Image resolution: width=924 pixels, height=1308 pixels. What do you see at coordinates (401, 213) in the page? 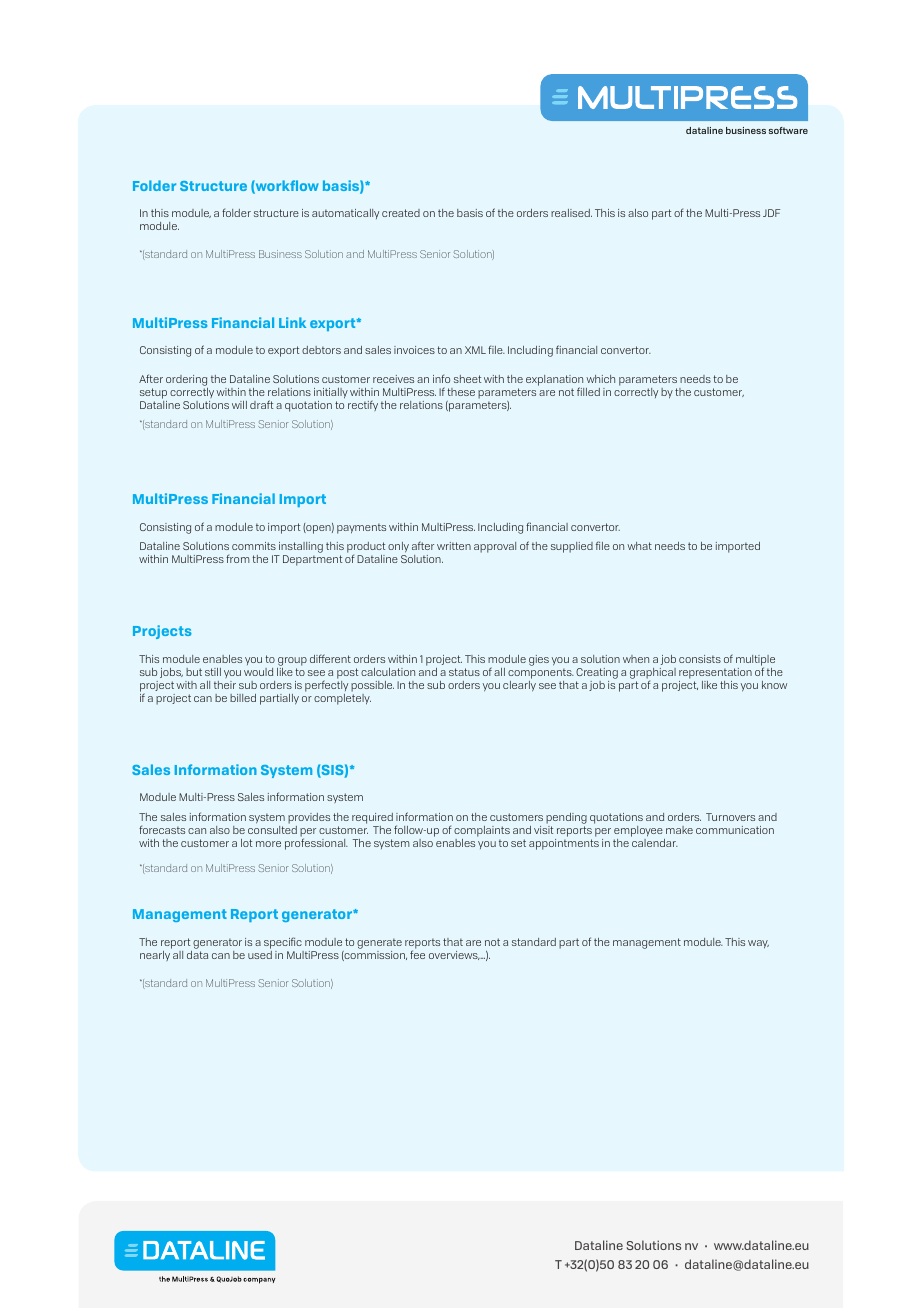
I see `created` at bounding box center [401, 213].
